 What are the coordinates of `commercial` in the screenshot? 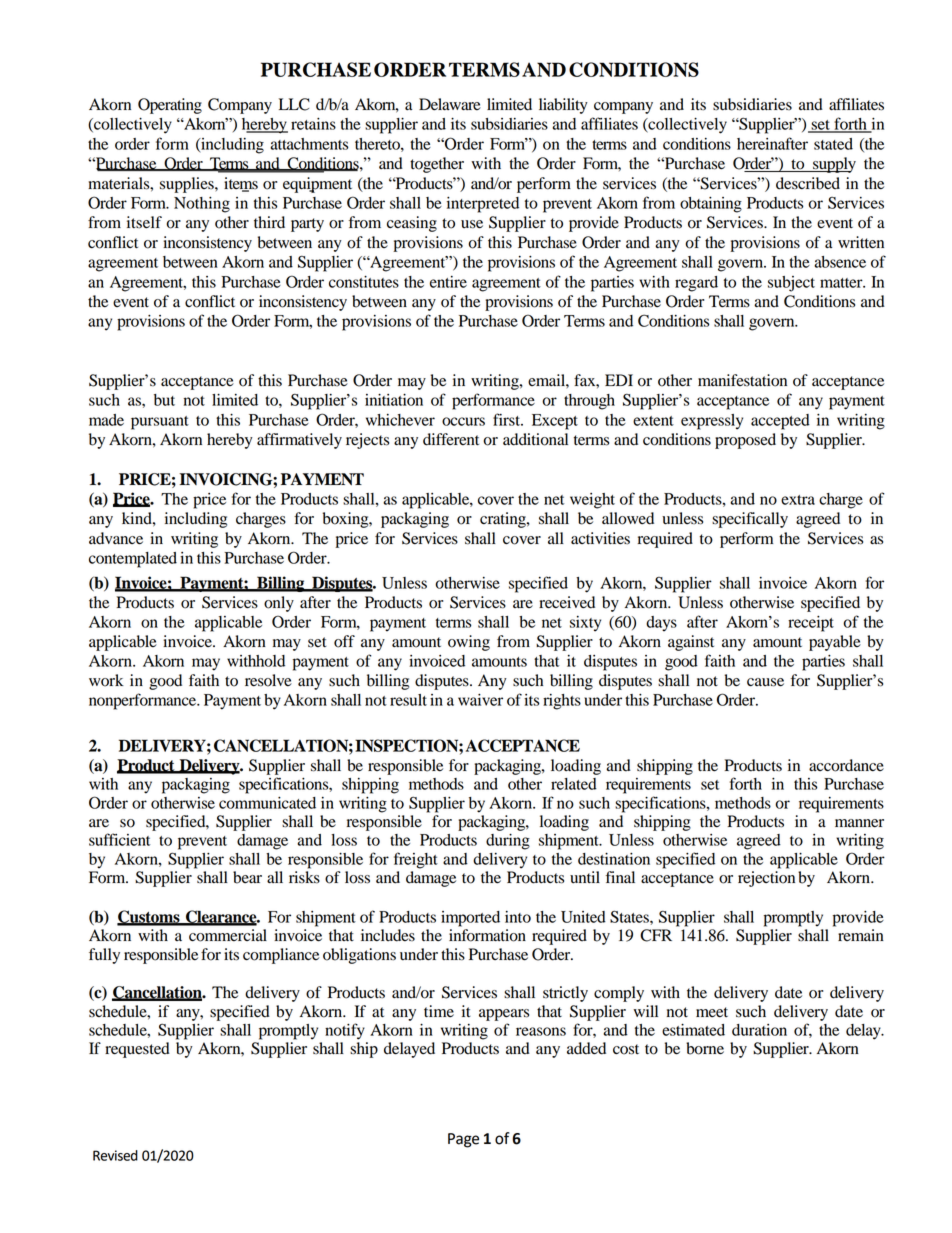 It's located at (228, 935).
